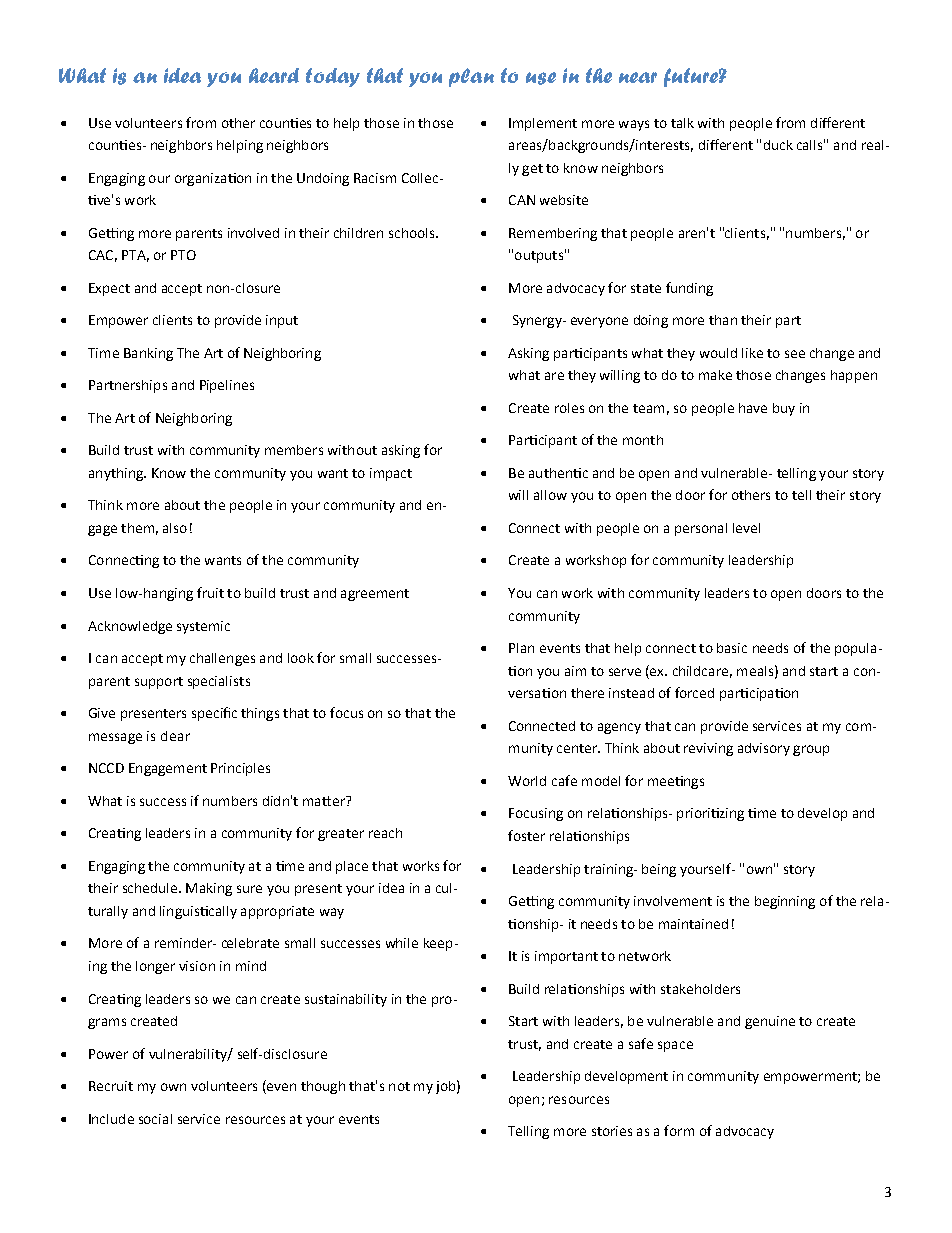 This image has height=1233, width=952. What do you see at coordinates (399, 1086) in the image?
I see `not` at bounding box center [399, 1086].
